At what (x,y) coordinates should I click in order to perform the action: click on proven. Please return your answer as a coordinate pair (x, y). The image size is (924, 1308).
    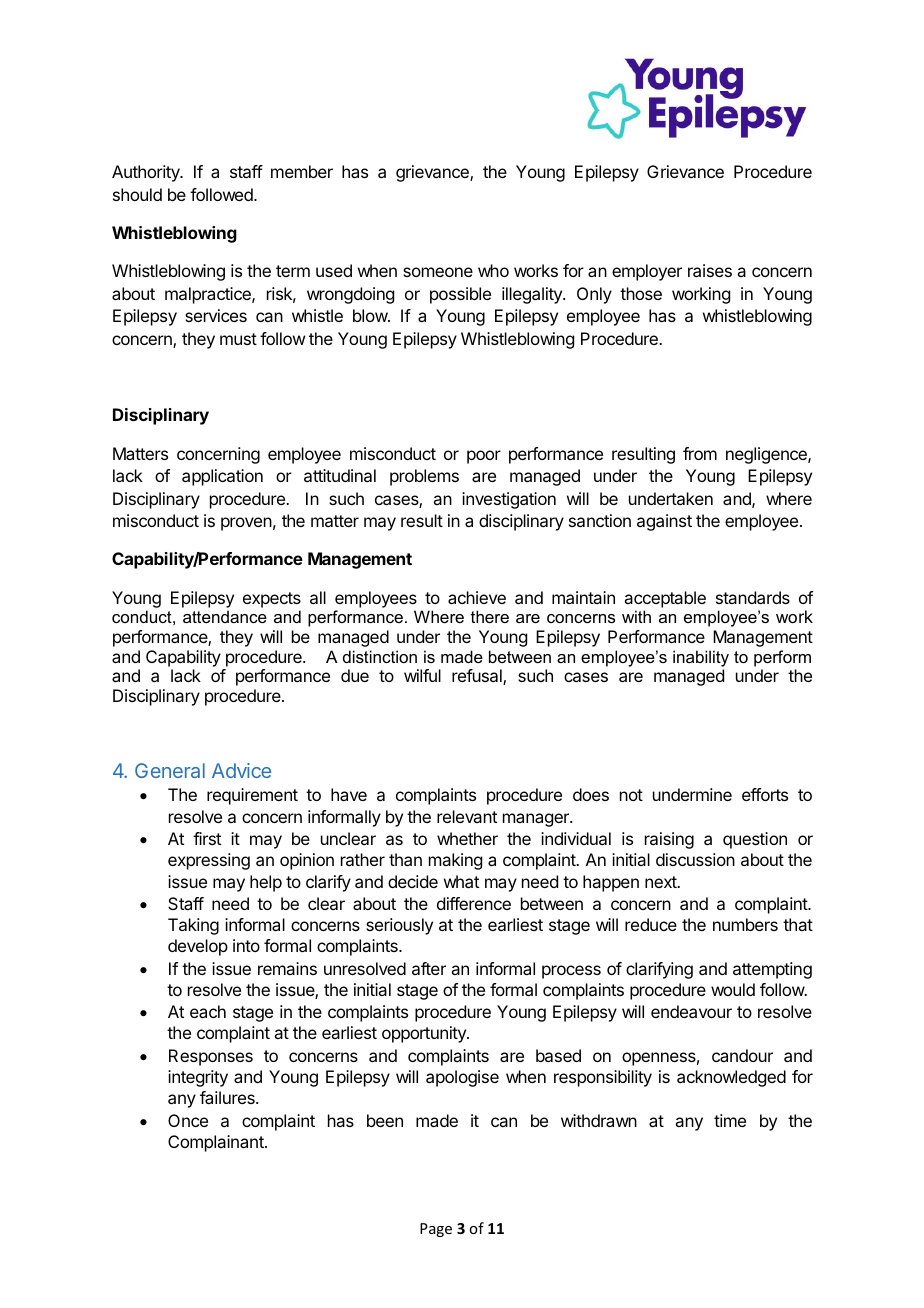
    Looking at the image, I should click on (246, 524).
